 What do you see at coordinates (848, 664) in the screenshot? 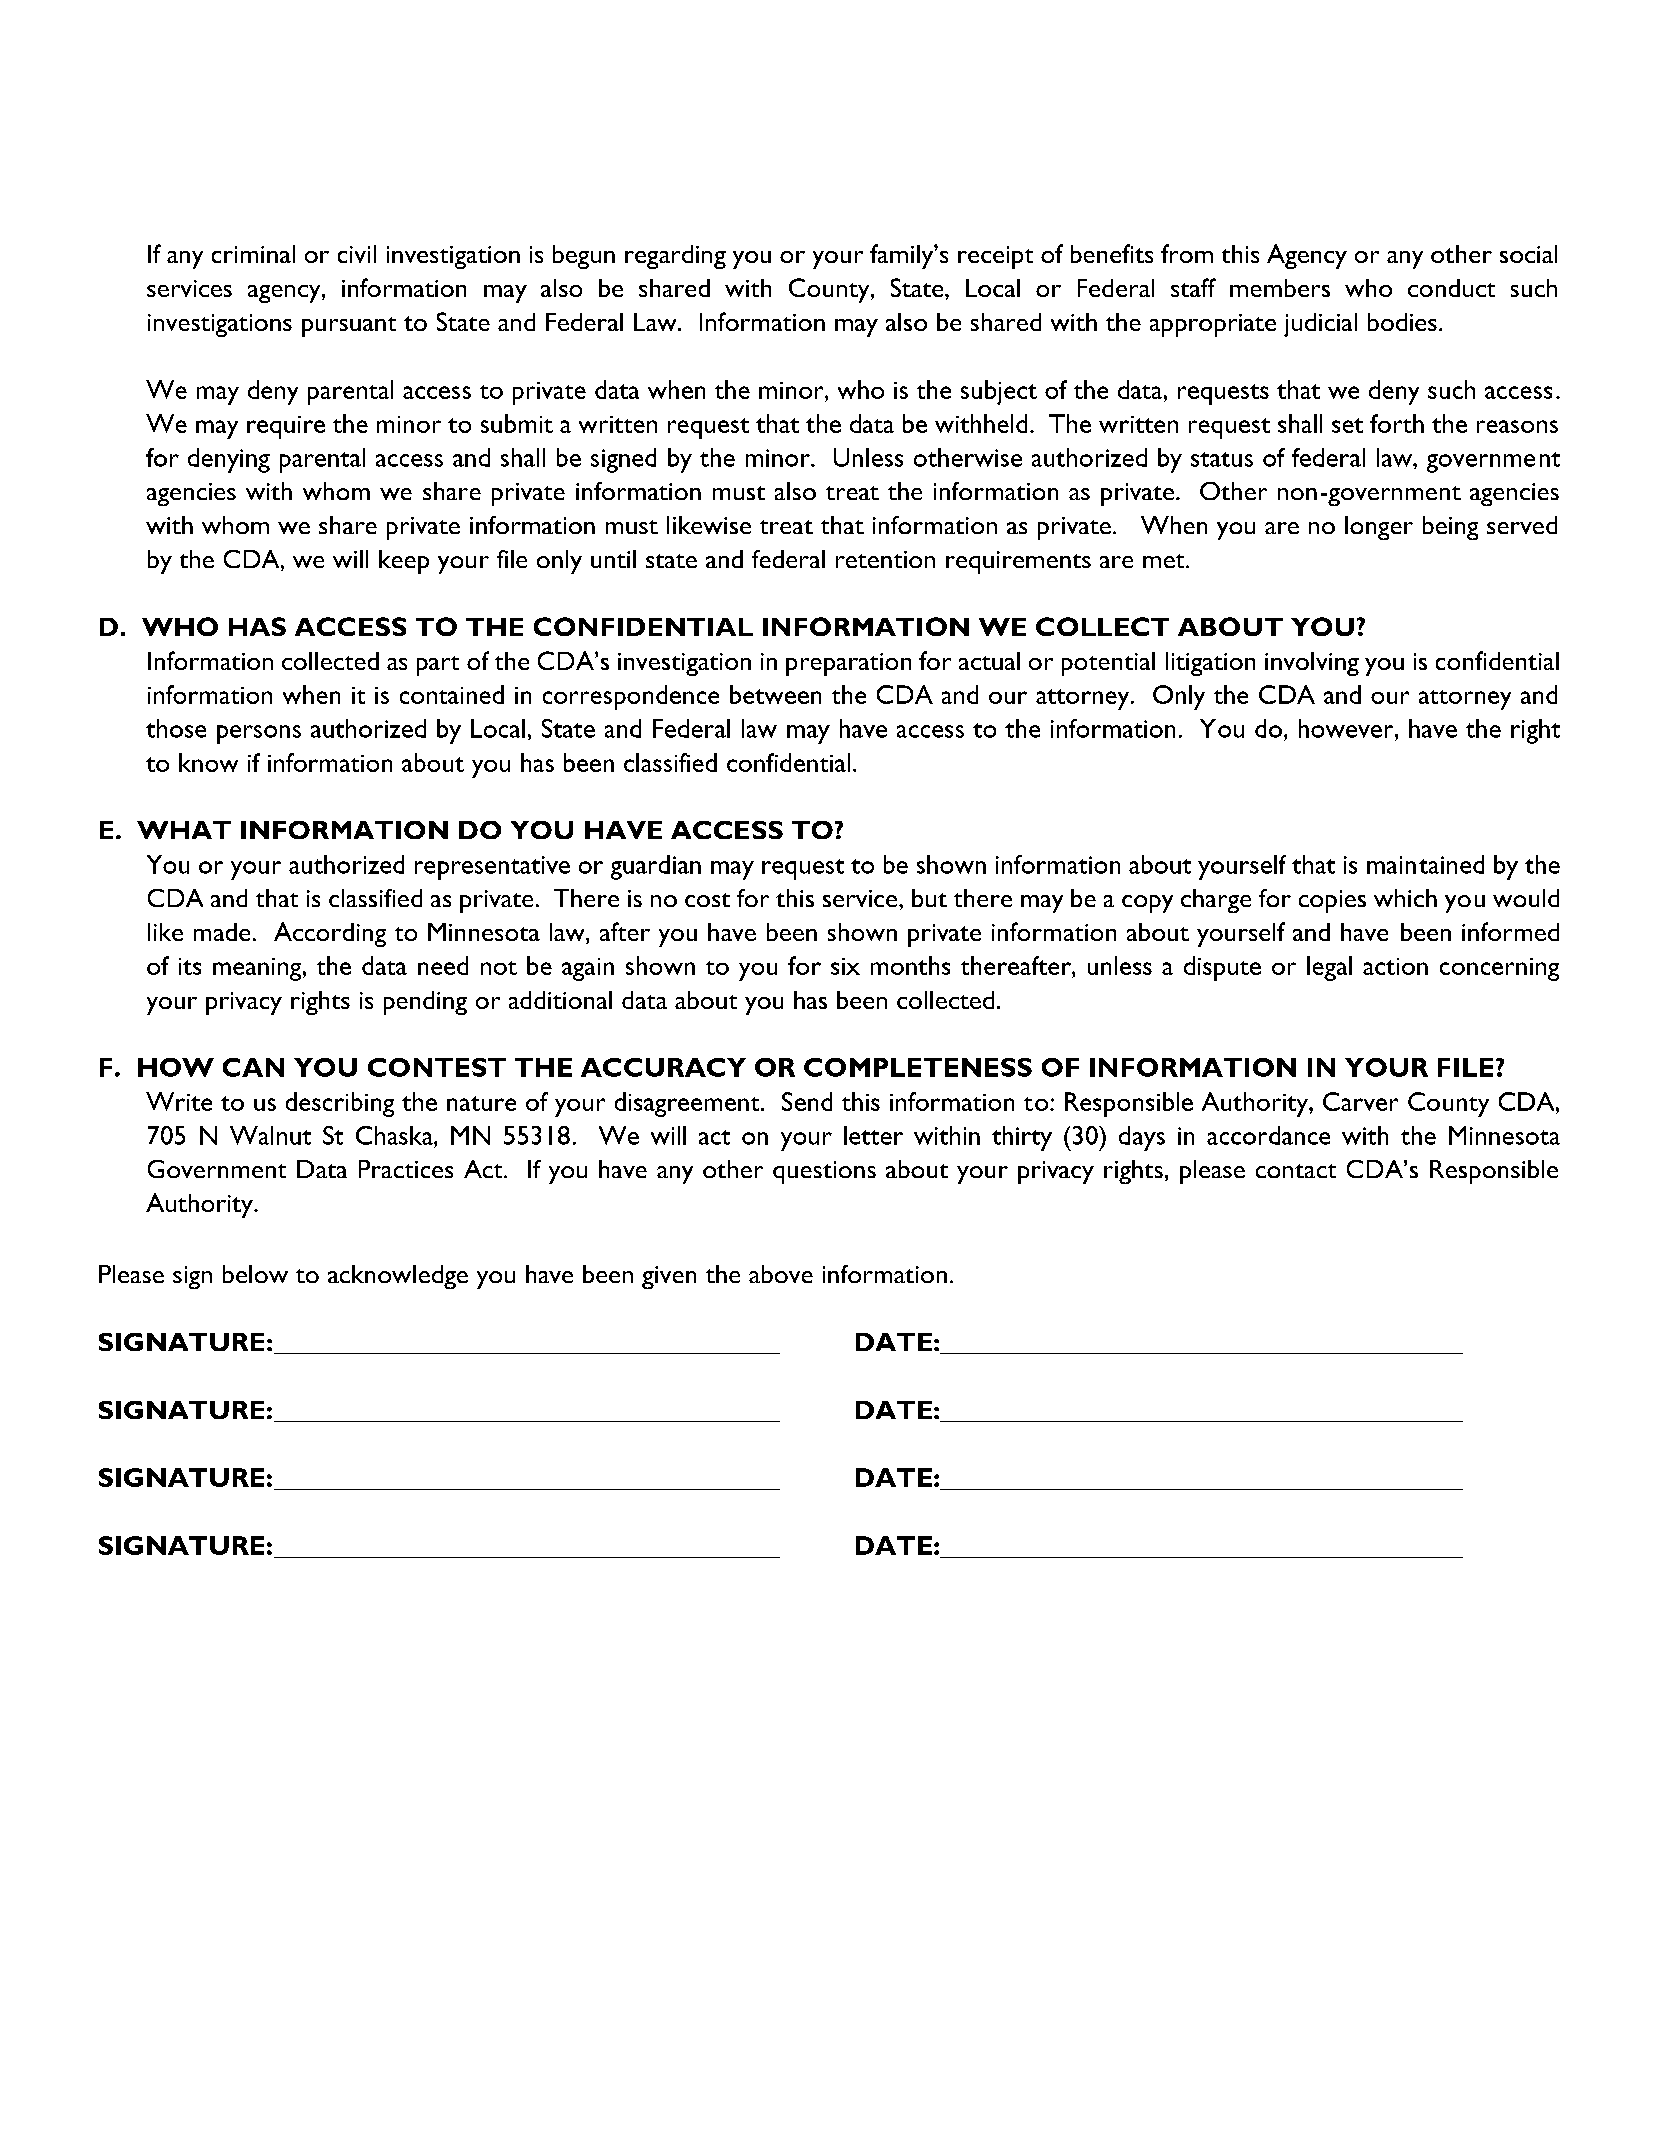
I see `preparation` at bounding box center [848, 664].
